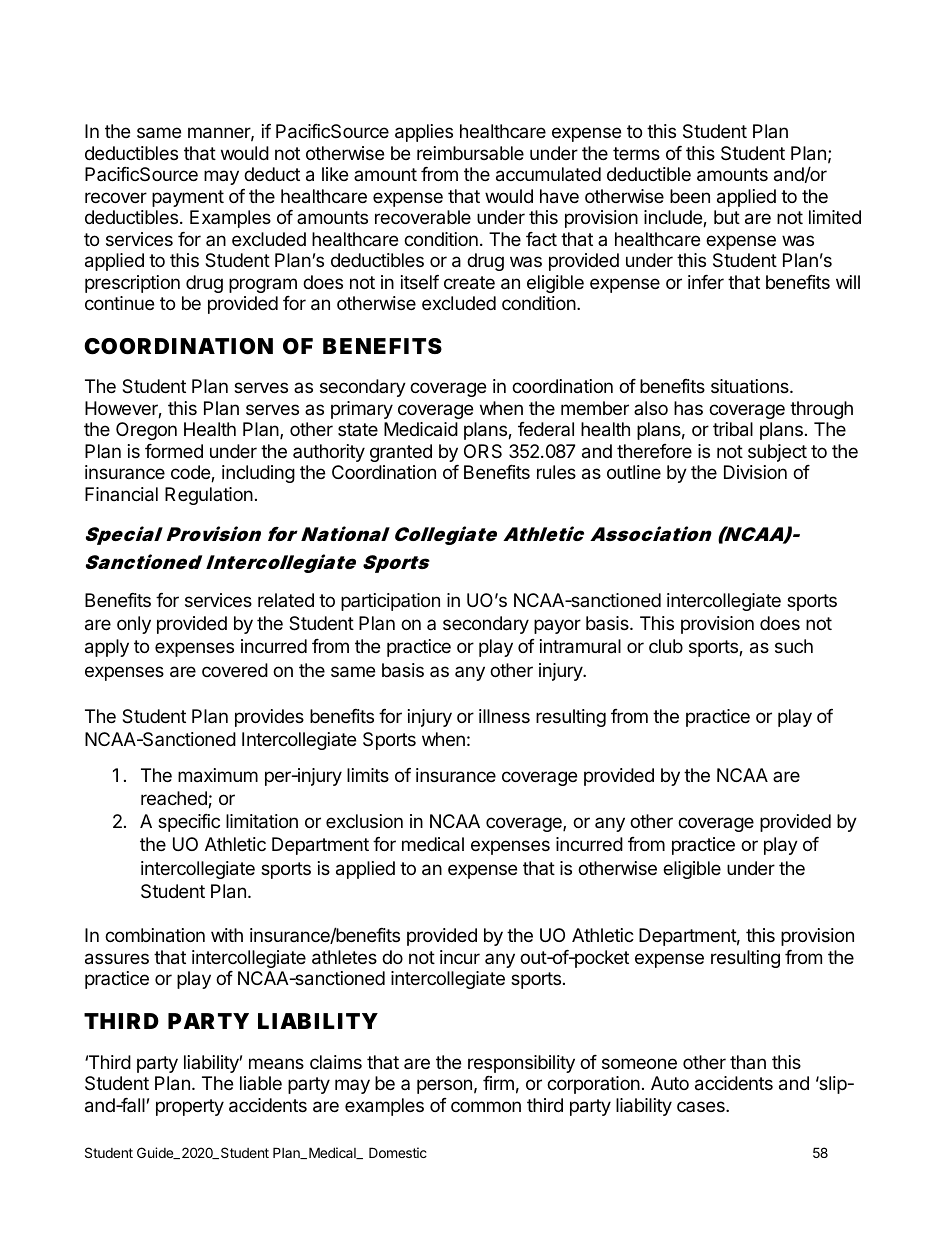 The width and height of the screenshot is (952, 1233). Describe the element at coordinates (218, 775) in the screenshot. I see `maximum` at that location.
